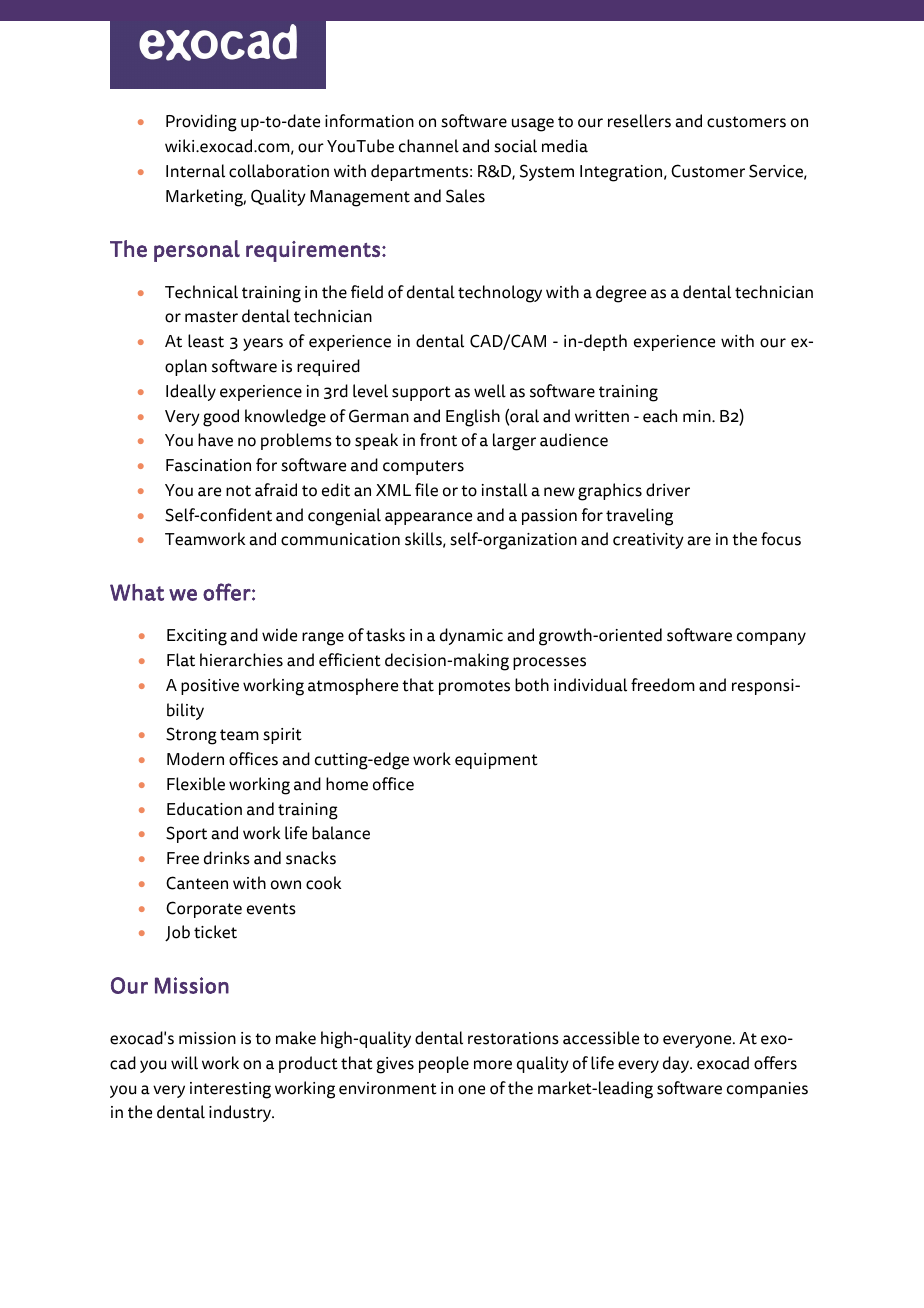 This document has width=924, height=1308. What do you see at coordinates (471, 636) in the document?
I see `dynamic` at bounding box center [471, 636].
